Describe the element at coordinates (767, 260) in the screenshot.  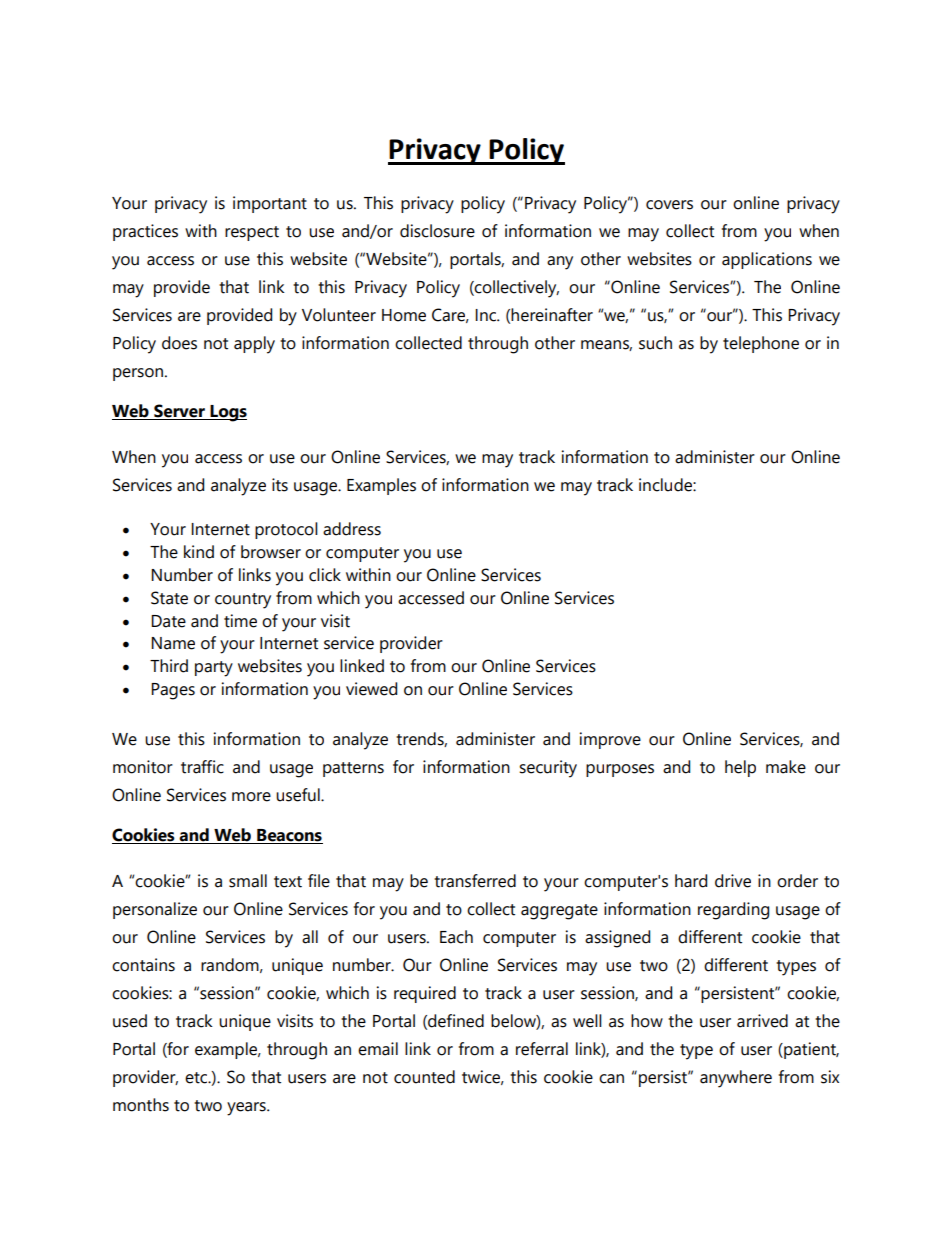
I see `applications` at that location.
